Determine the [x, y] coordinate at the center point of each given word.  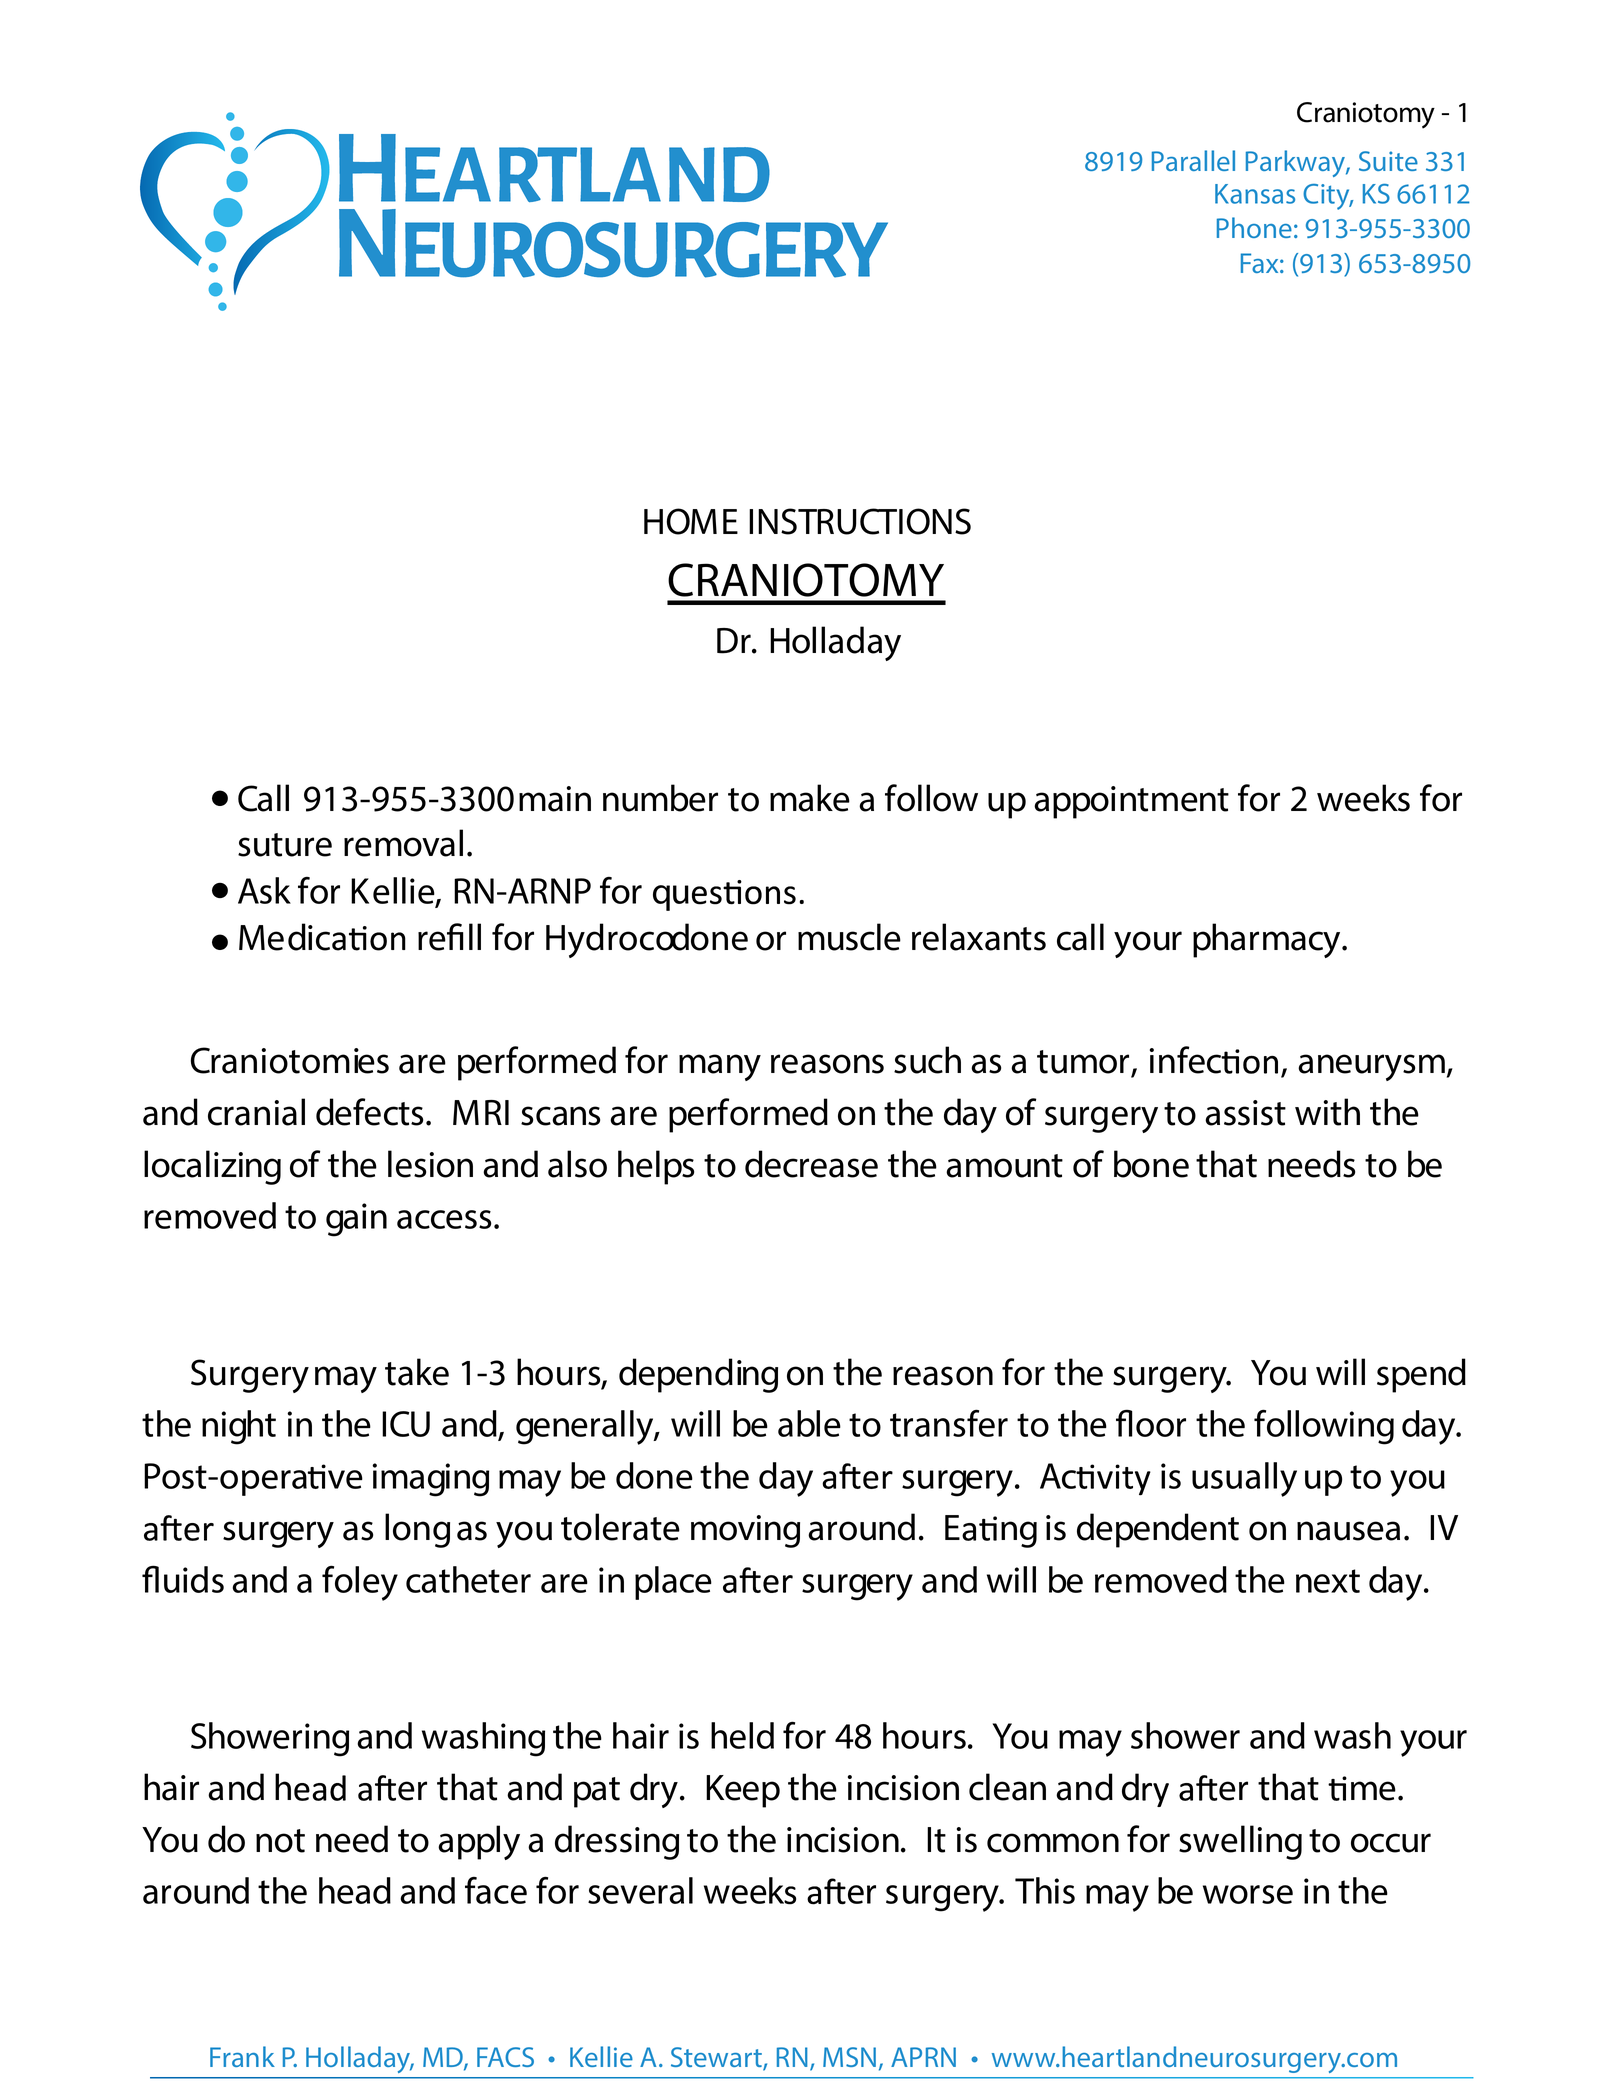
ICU [406, 1424]
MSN [849, 2057]
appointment [1131, 802]
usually [1244, 1479]
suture [285, 845]
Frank [242, 2056]
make [810, 798]
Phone [1254, 227]
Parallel [1193, 160]
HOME [691, 521]
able [809, 1423]
